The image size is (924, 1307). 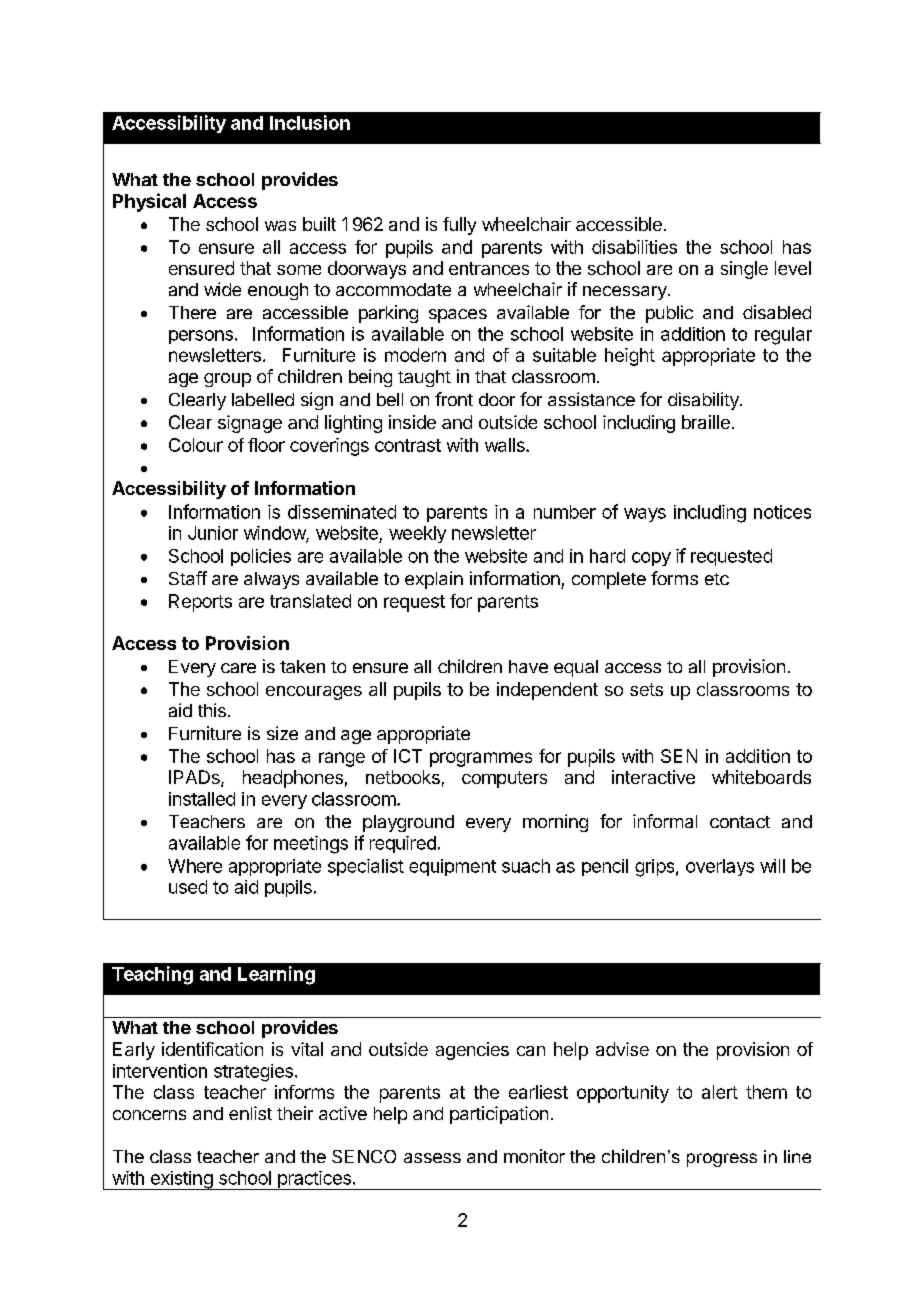 What do you see at coordinates (432, 1158) in the document?
I see `assess` at bounding box center [432, 1158].
